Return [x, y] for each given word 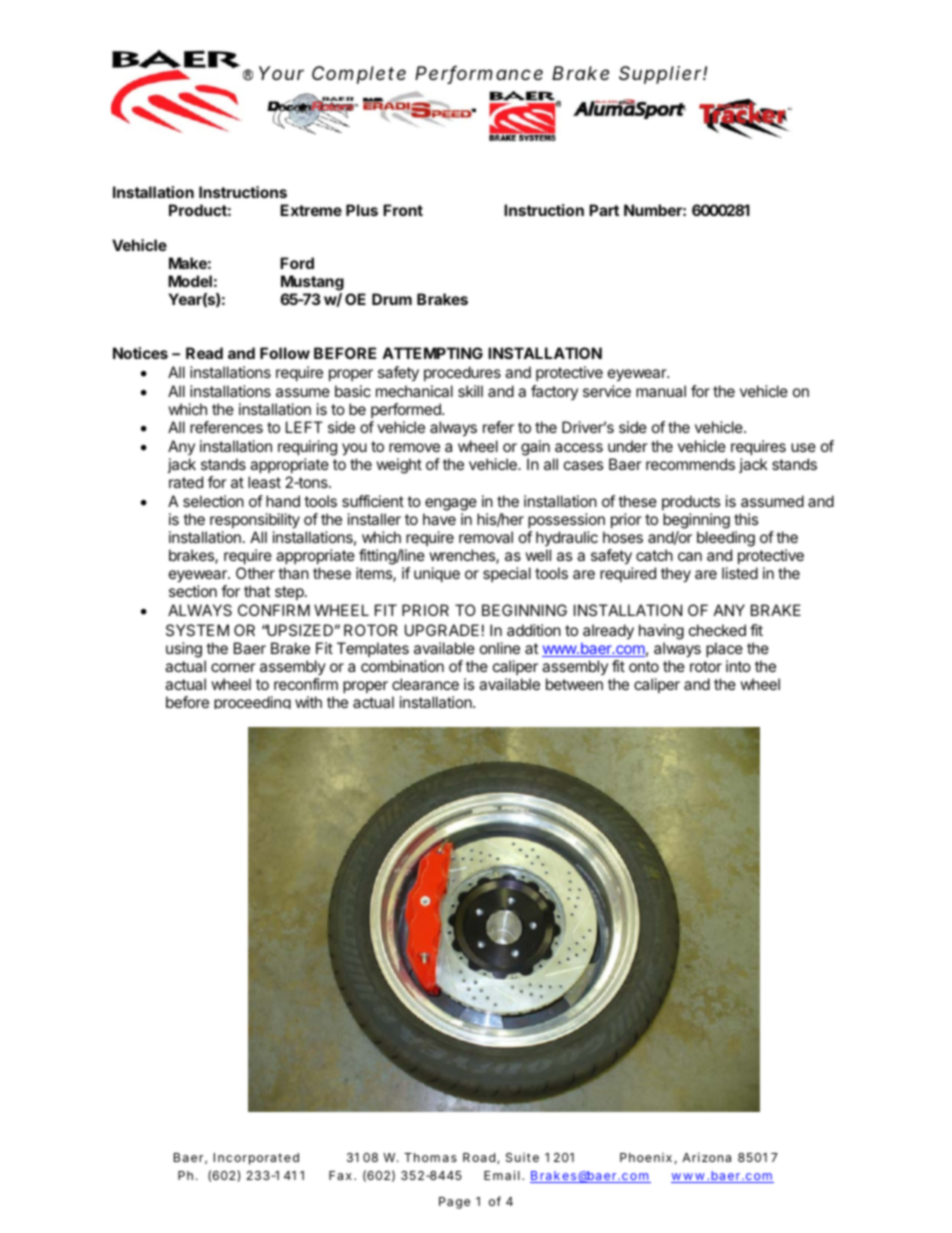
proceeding [252, 702]
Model [190, 281]
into [738, 666]
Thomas [430, 1157]
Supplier [661, 75]
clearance [425, 684]
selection [213, 501]
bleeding [726, 539]
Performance [479, 74]
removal [486, 537]
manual [661, 391]
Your [281, 73]
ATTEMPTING [432, 353]
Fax [342, 1175]
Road [480, 1158]
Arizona [706, 1157]
